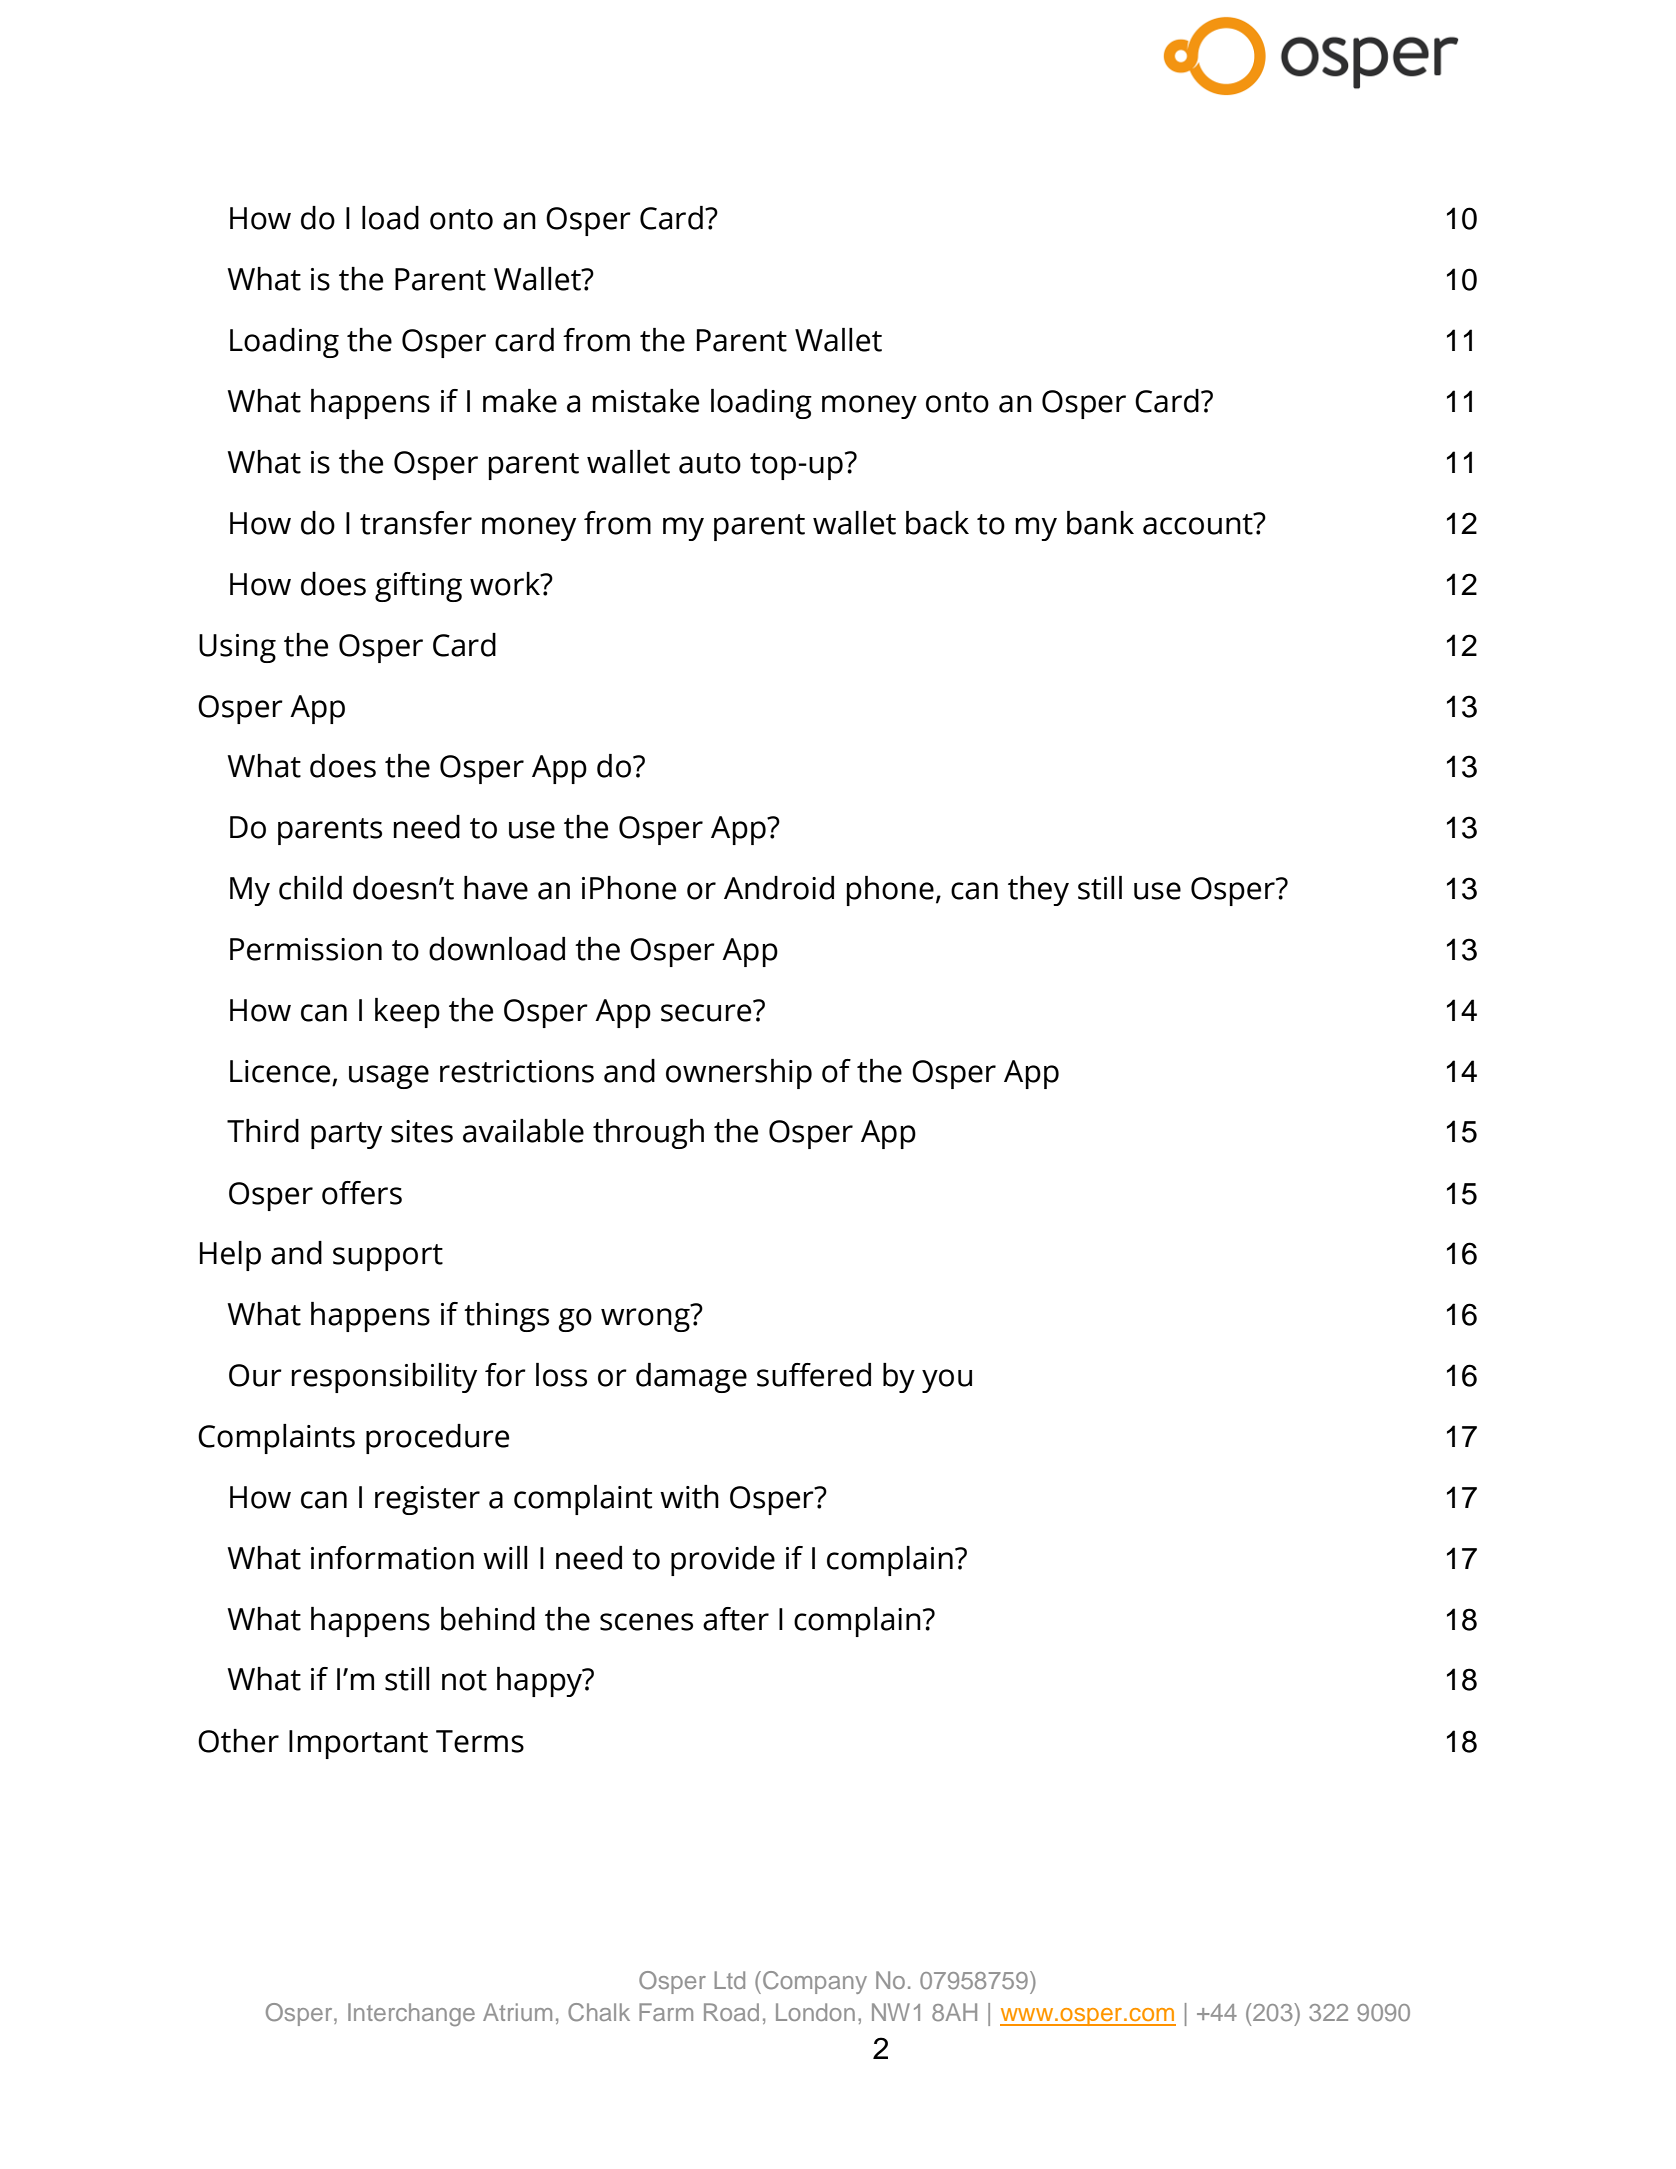 This screenshot has width=1676, height=2169. I want to click on Company, so click(815, 1982).
